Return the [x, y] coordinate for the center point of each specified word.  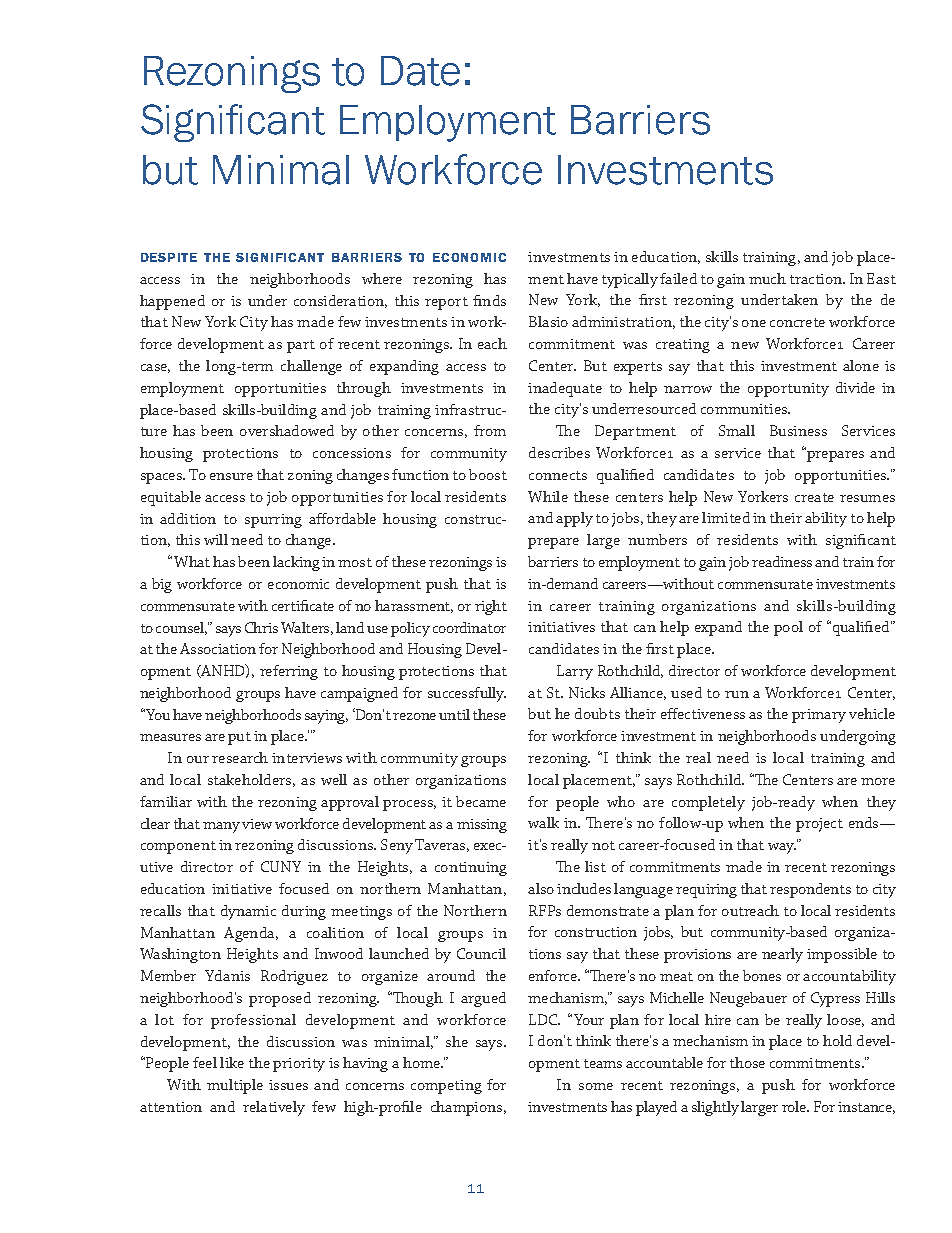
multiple [235, 1086]
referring [289, 672]
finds [489, 300]
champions [468, 1108]
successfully [467, 694]
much [767, 278]
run [737, 694]
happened [172, 302]
